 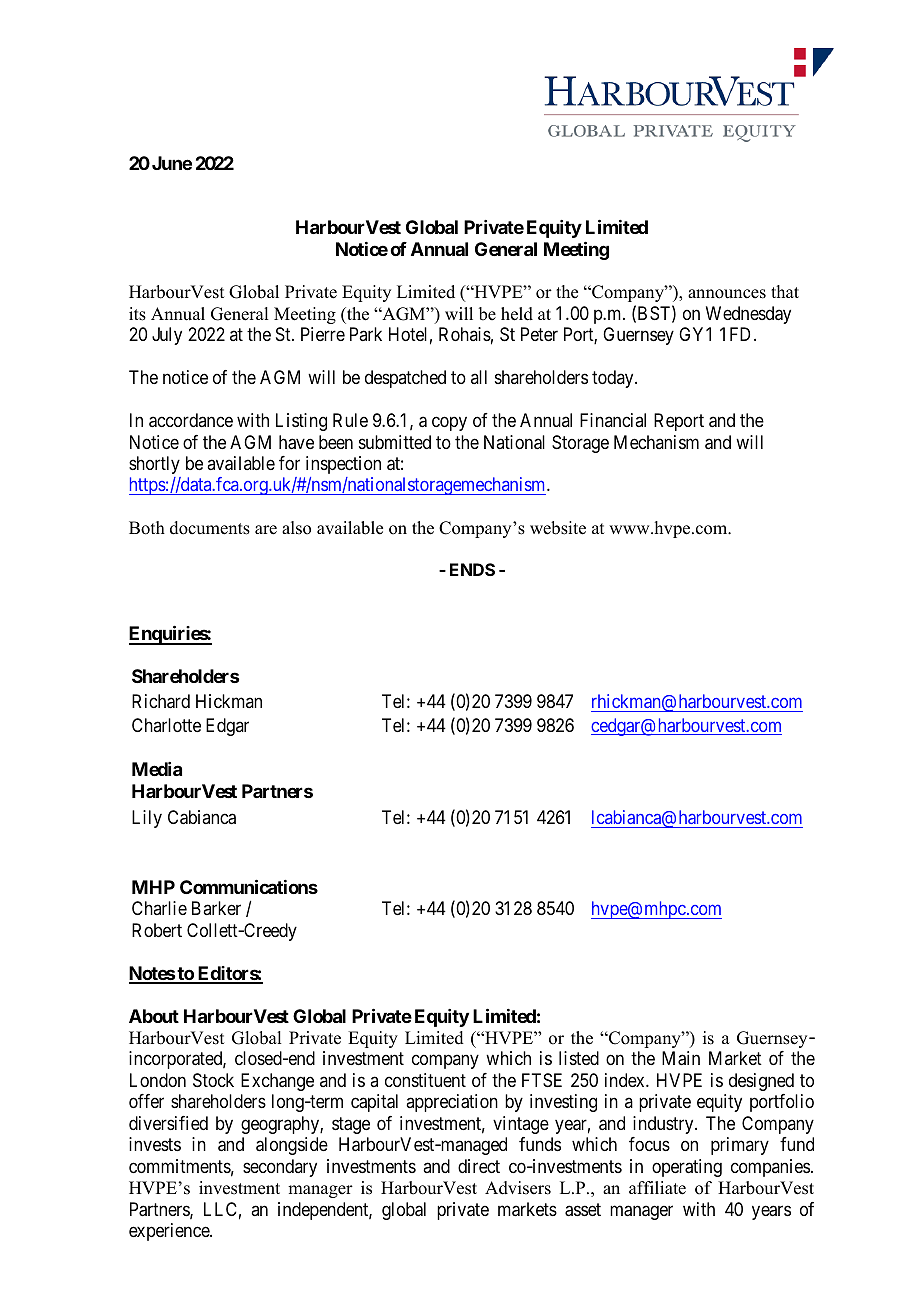 I want to click on direct, so click(x=479, y=1166).
